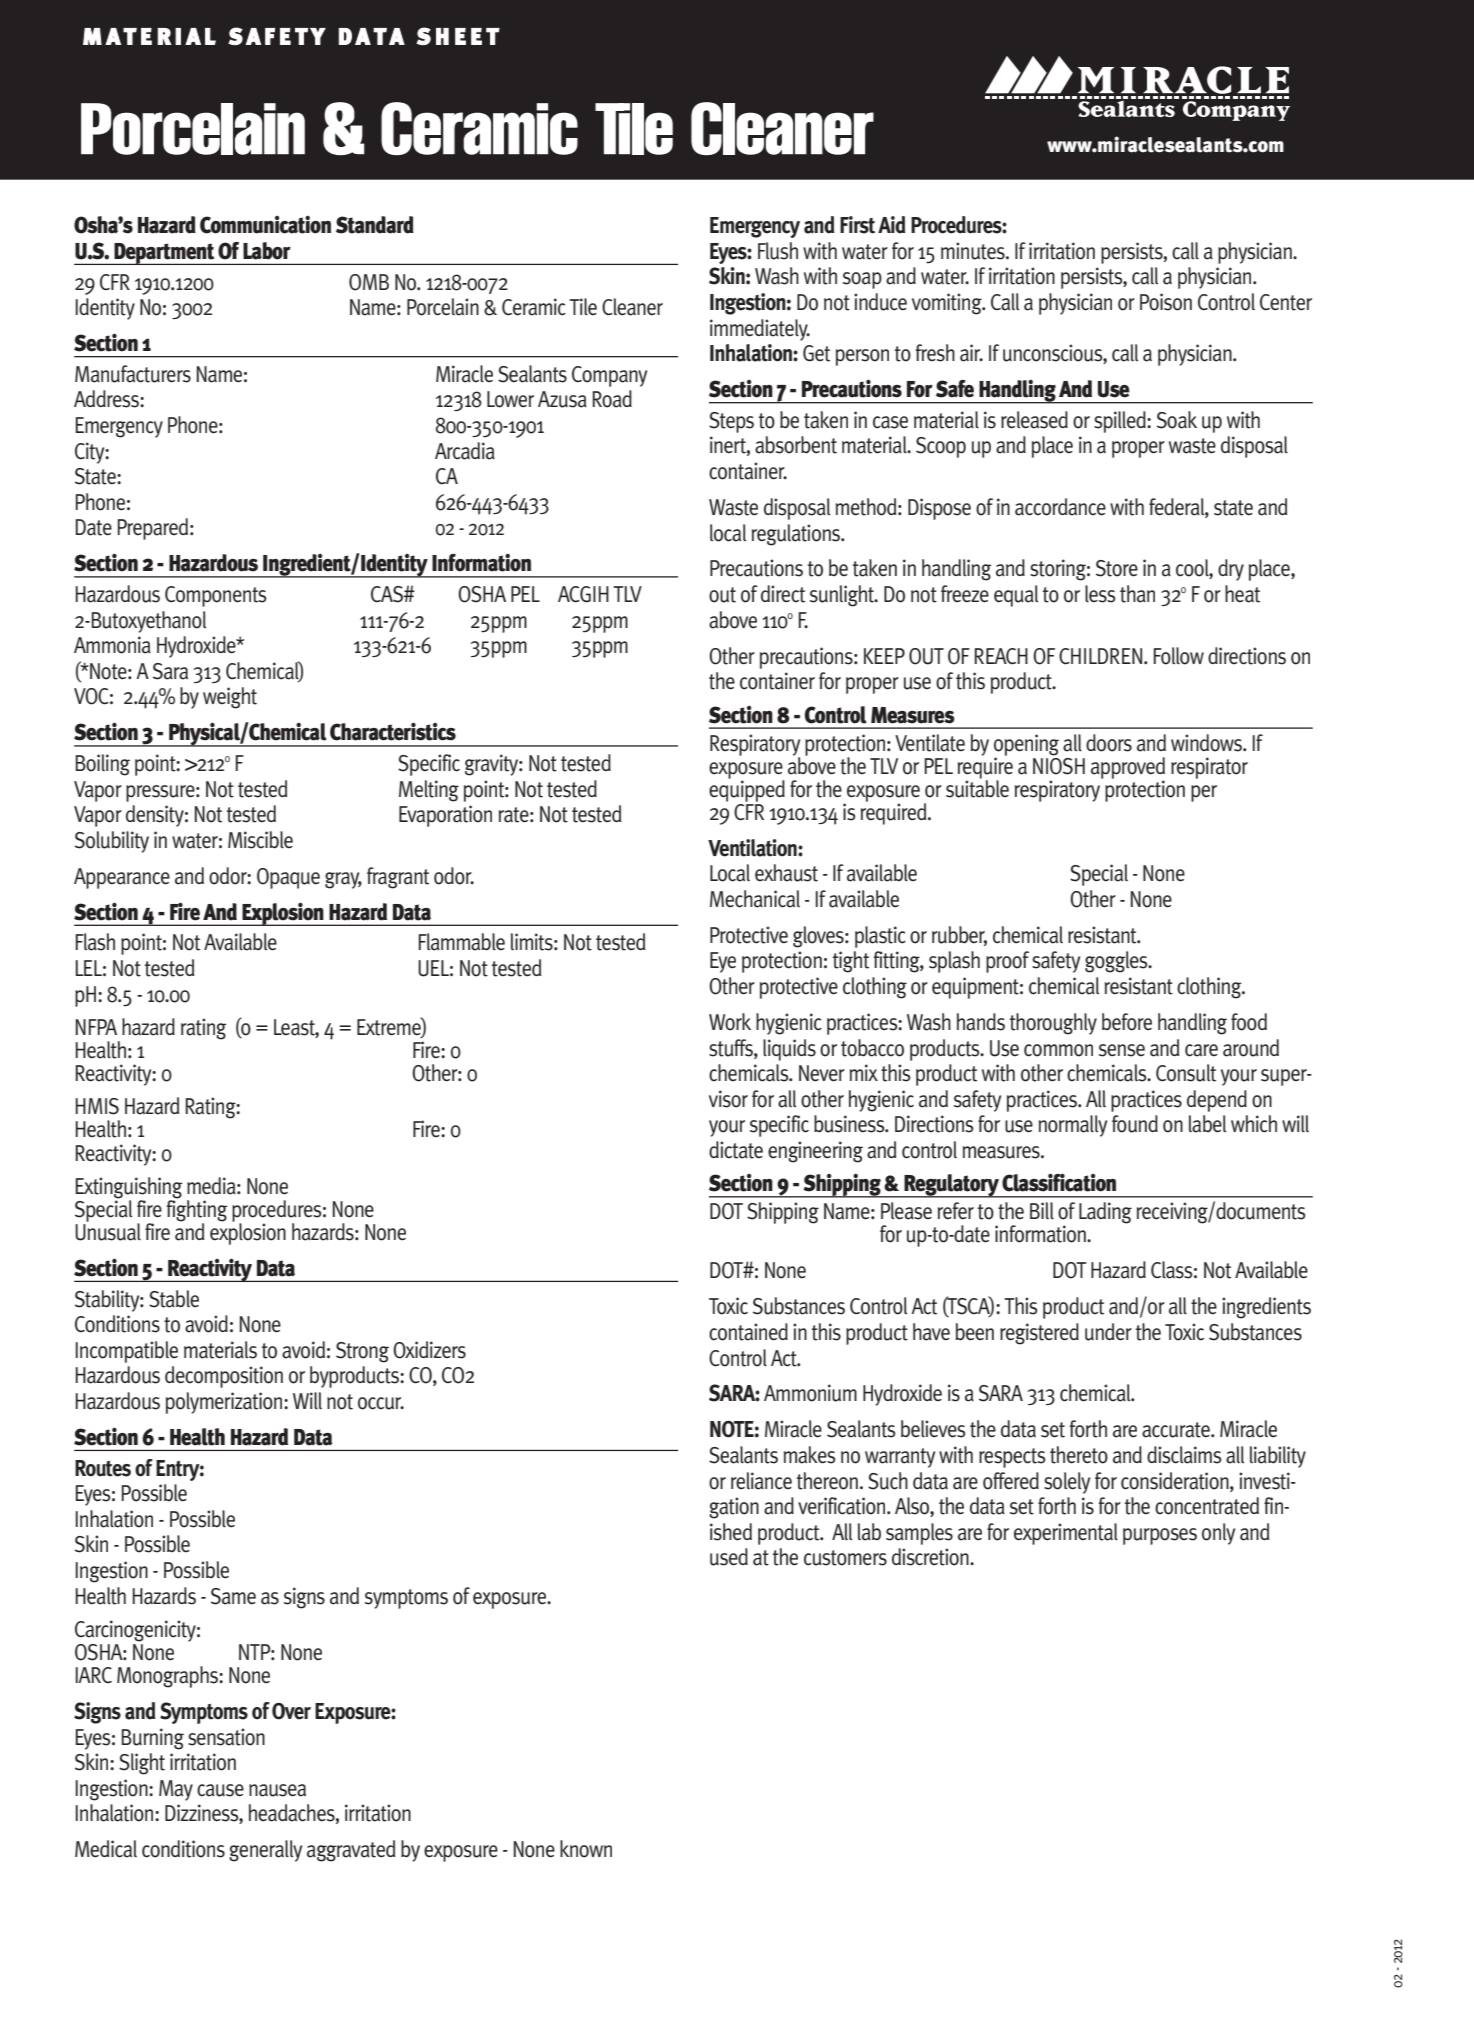 The width and height of the image is (1474, 2027). What do you see at coordinates (225, 1403) in the image?
I see `polymerization` at bounding box center [225, 1403].
